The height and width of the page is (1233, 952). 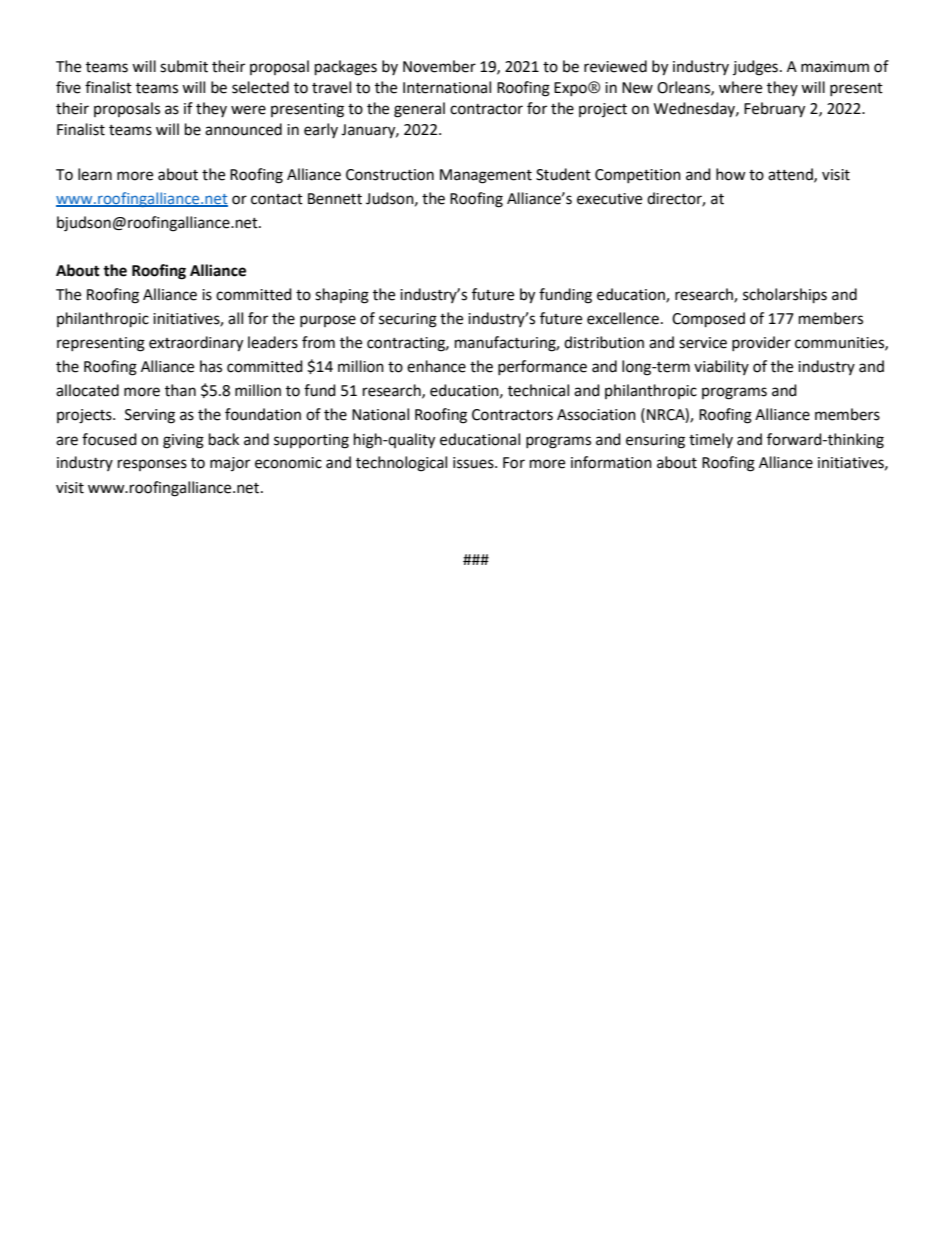 What do you see at coordinates (184, 66) in the page?
I see `submit` at bounding box center [184, 66].
